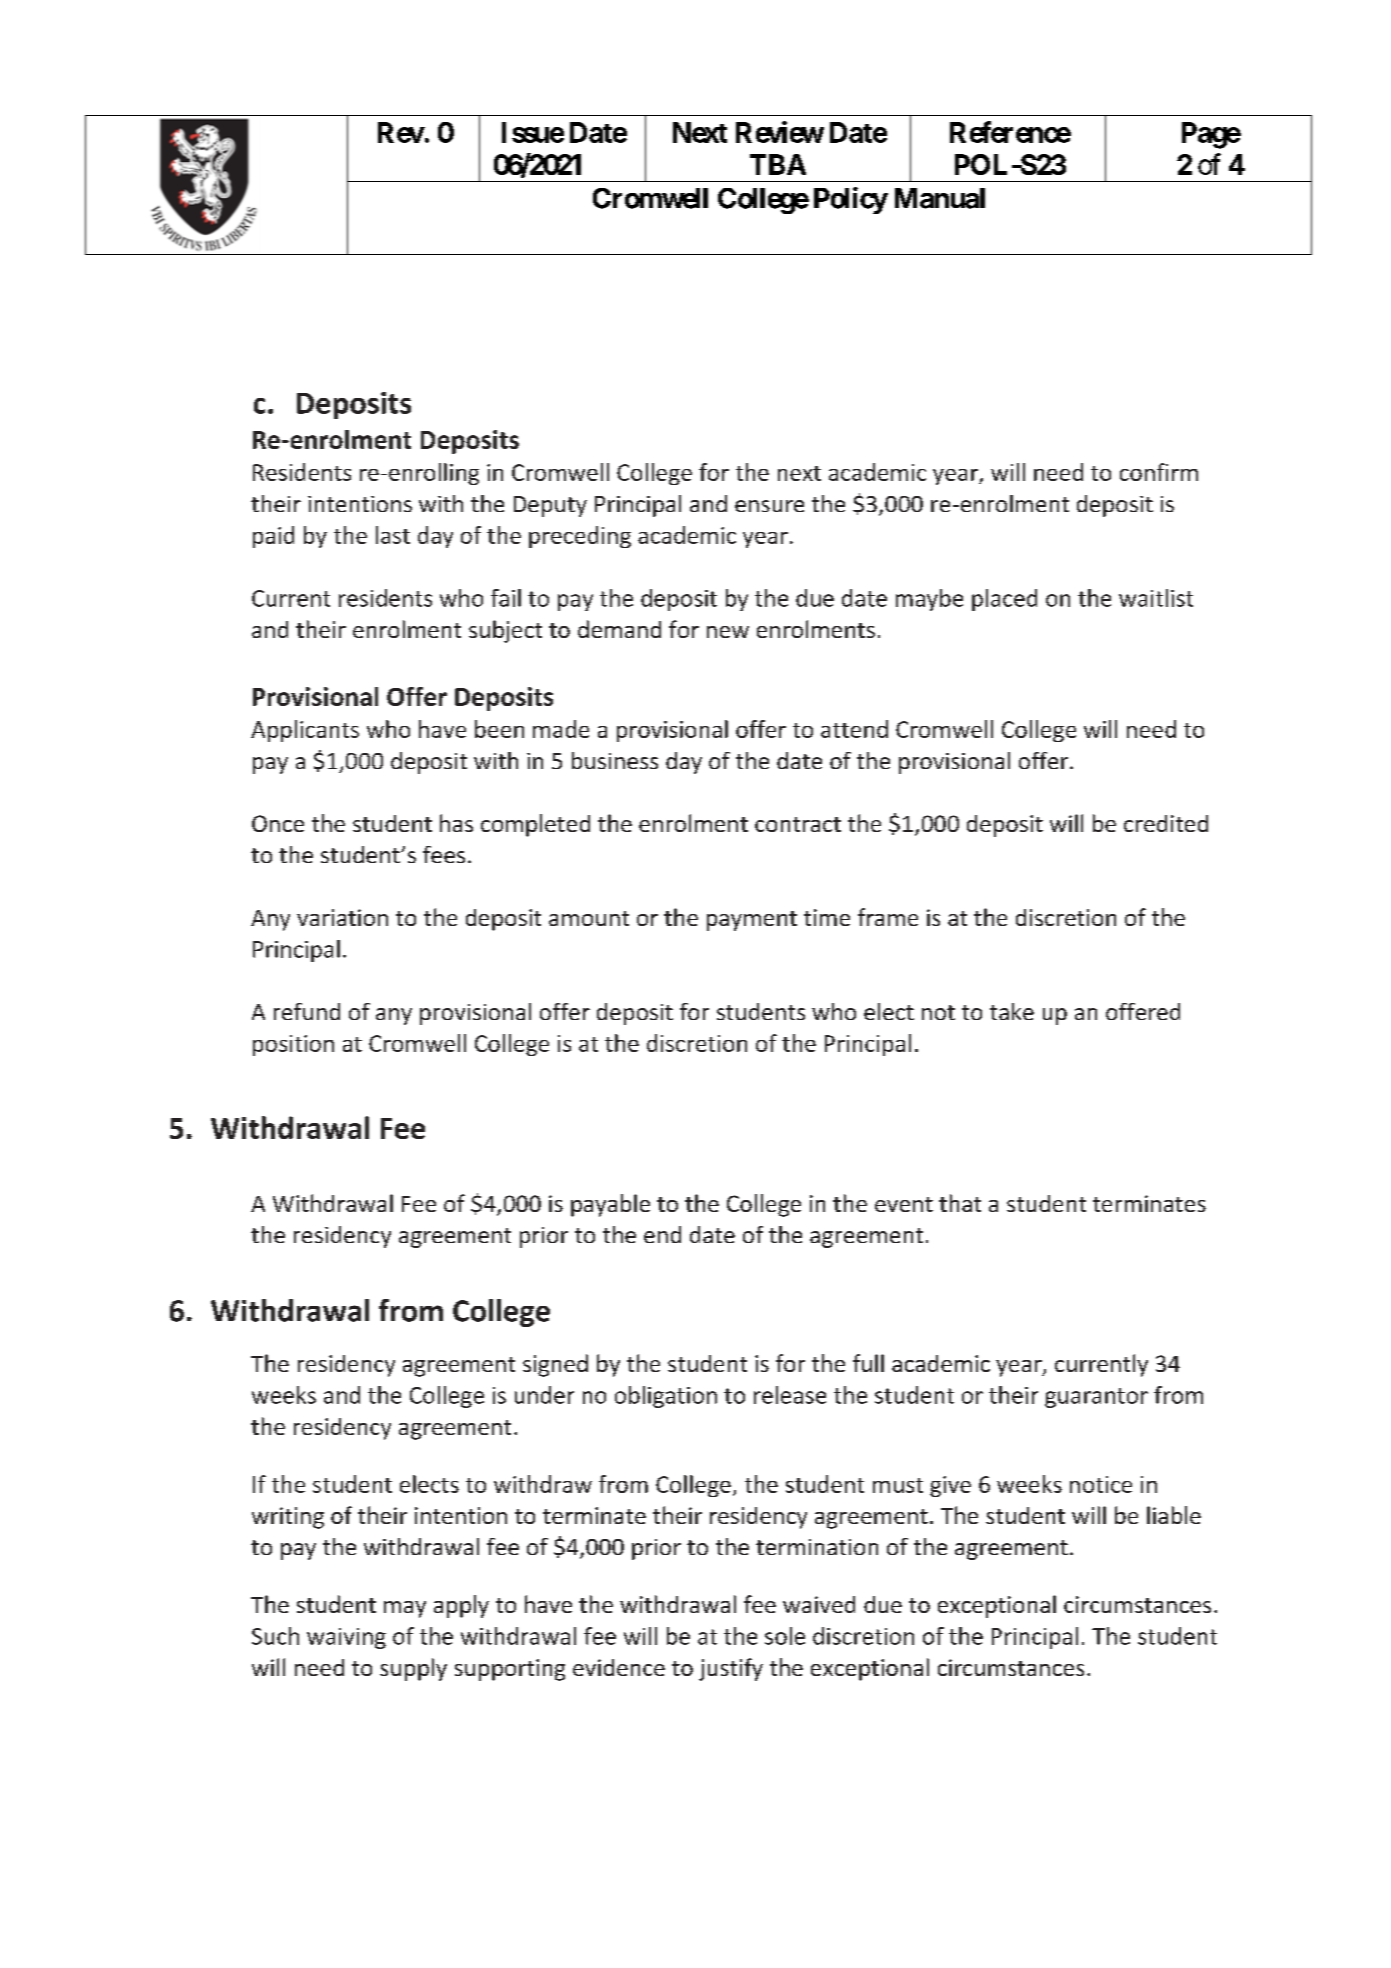 The height and width of the screenshot is (1968, 1391). What do you see at coordinates (1004, 600) in the screenshot?
I see `placed` at bounding box center [1004, 600].
